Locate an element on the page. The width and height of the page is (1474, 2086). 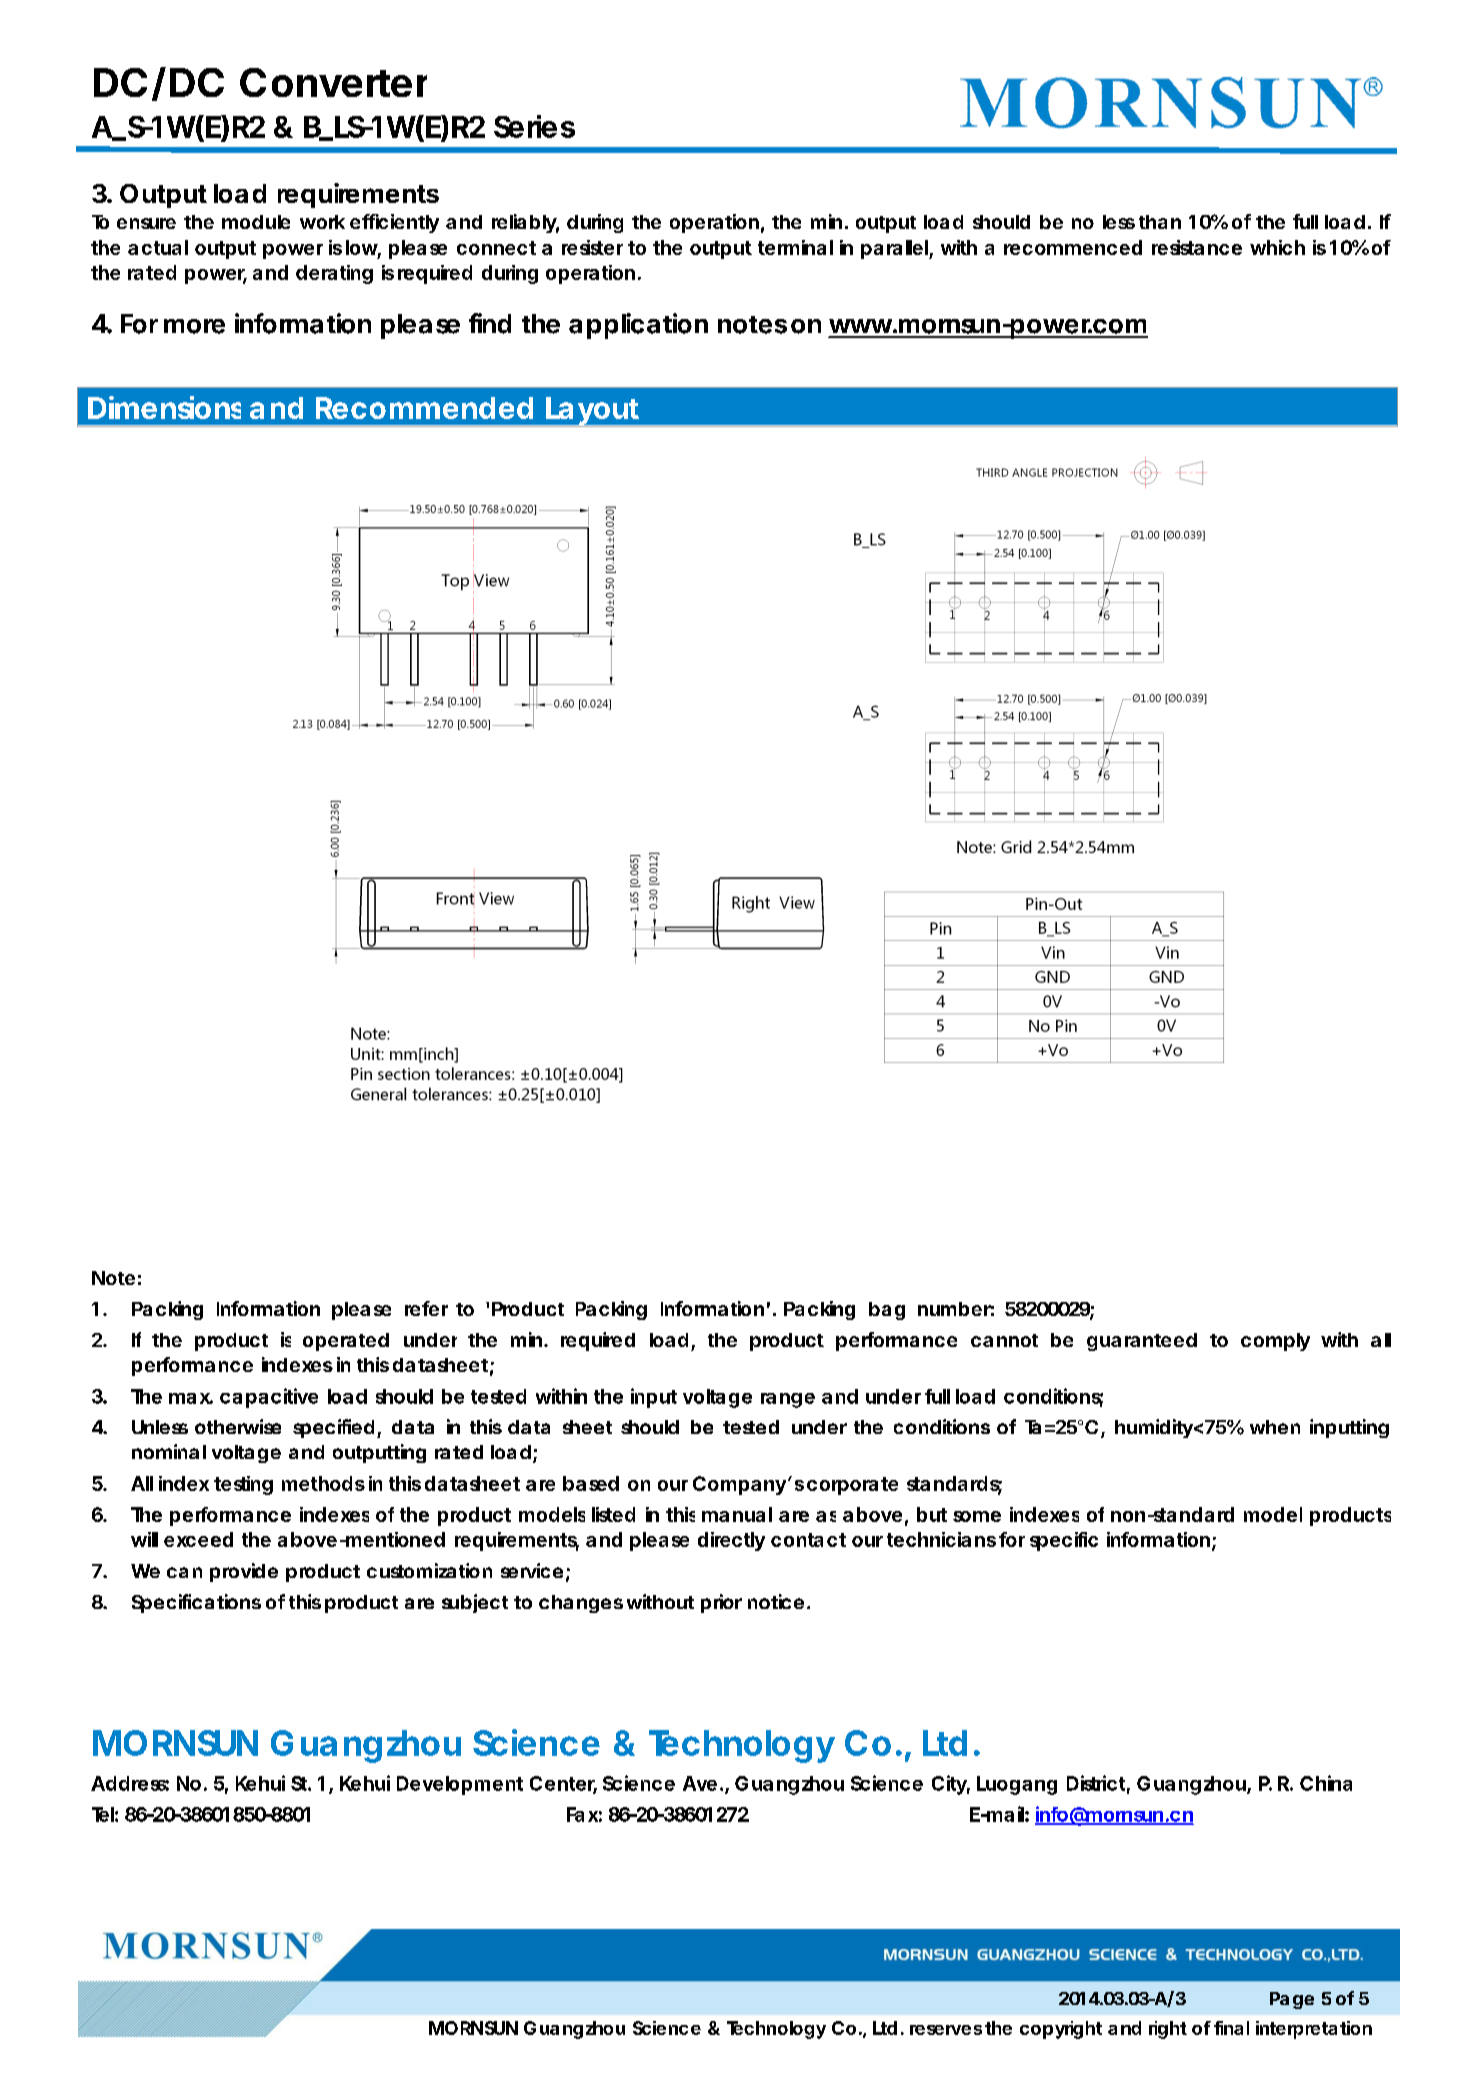
application is located at coordinates (638, 326).
